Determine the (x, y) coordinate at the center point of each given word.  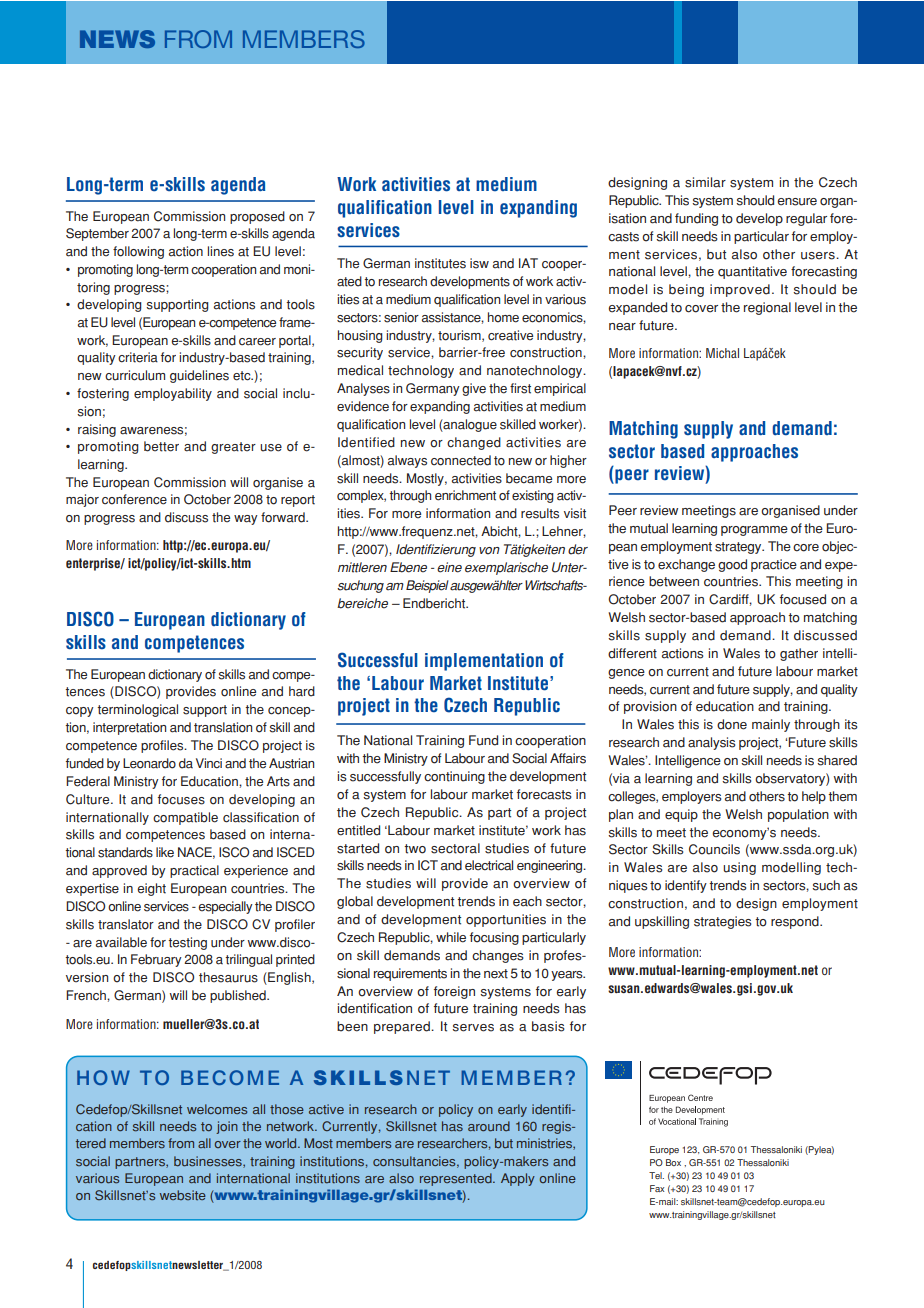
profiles (163, 746)
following (138, 252)
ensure (797, 202)
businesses (209, 1162)
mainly (771, 725)
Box (673, 1162)
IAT (528, 263)
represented (457, 1179)
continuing (454, 777)
